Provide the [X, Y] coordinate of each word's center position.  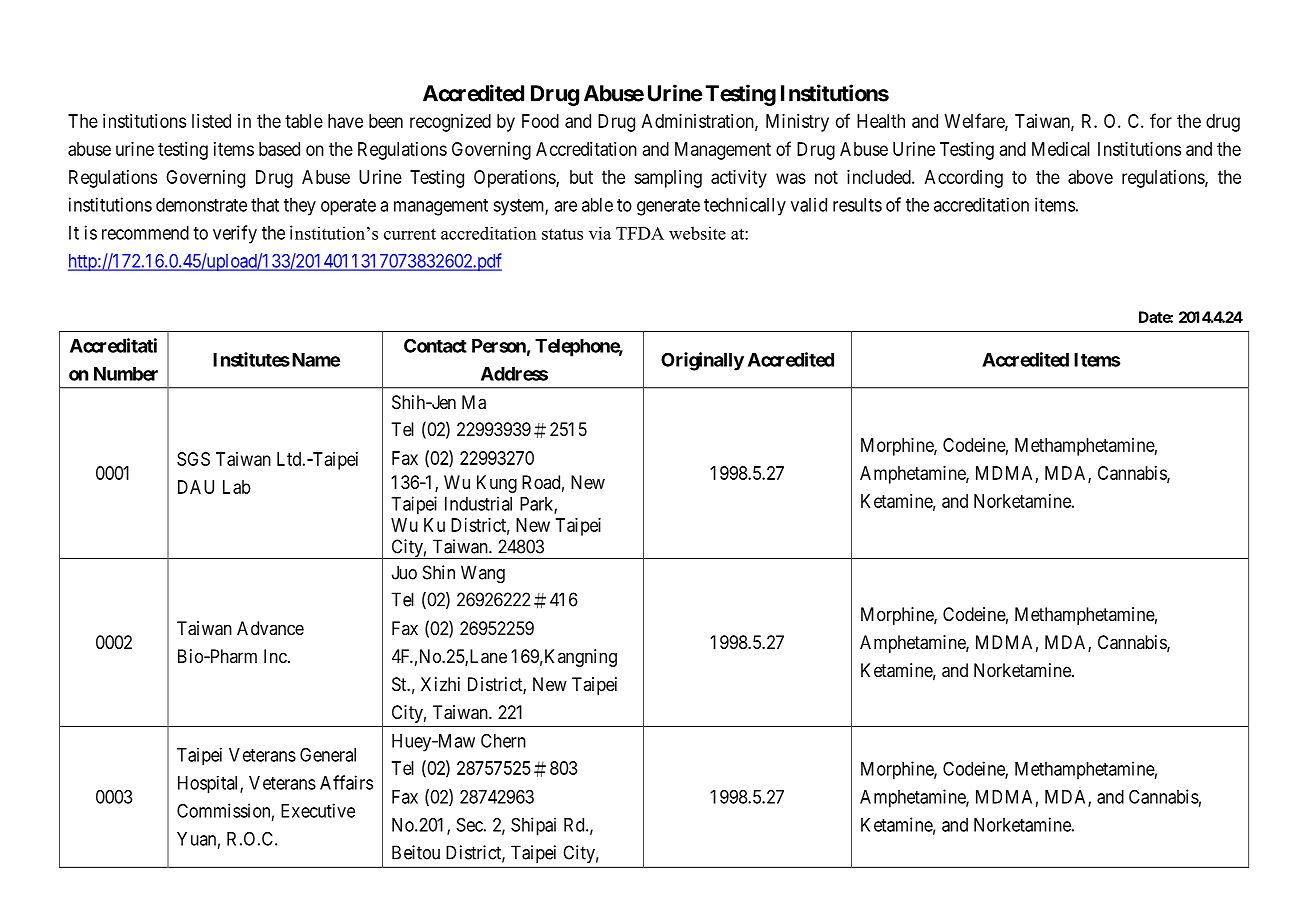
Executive [318, 810]
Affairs [346, 782]
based [279, 149]
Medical [1061, 149]
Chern [503, 741]
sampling [668, 179]
